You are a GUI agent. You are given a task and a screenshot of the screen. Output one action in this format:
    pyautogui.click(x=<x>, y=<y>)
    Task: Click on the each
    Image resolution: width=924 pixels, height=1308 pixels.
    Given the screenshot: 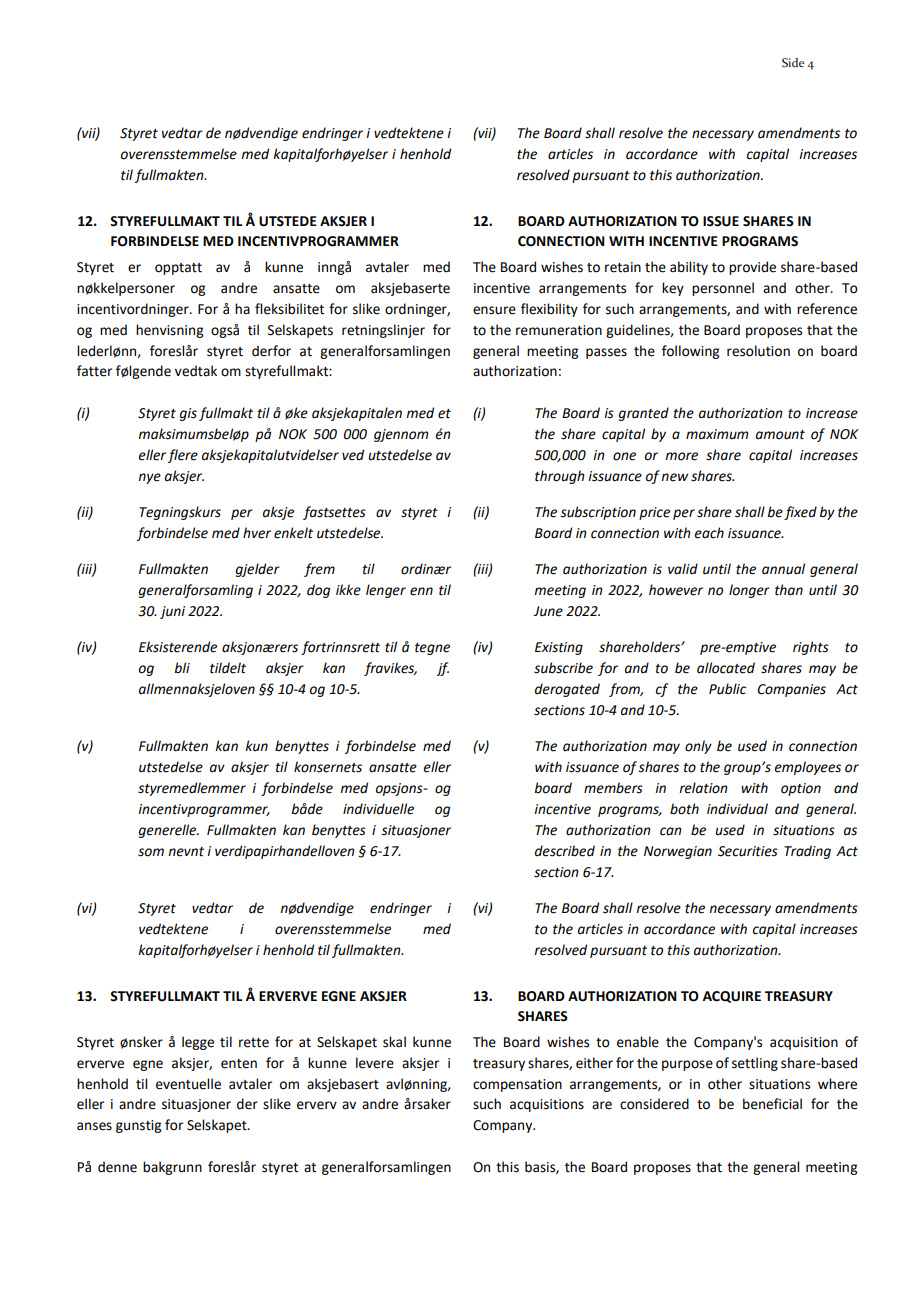 What is the action you would take?
    pyautogui.click(x=709, y=533)
